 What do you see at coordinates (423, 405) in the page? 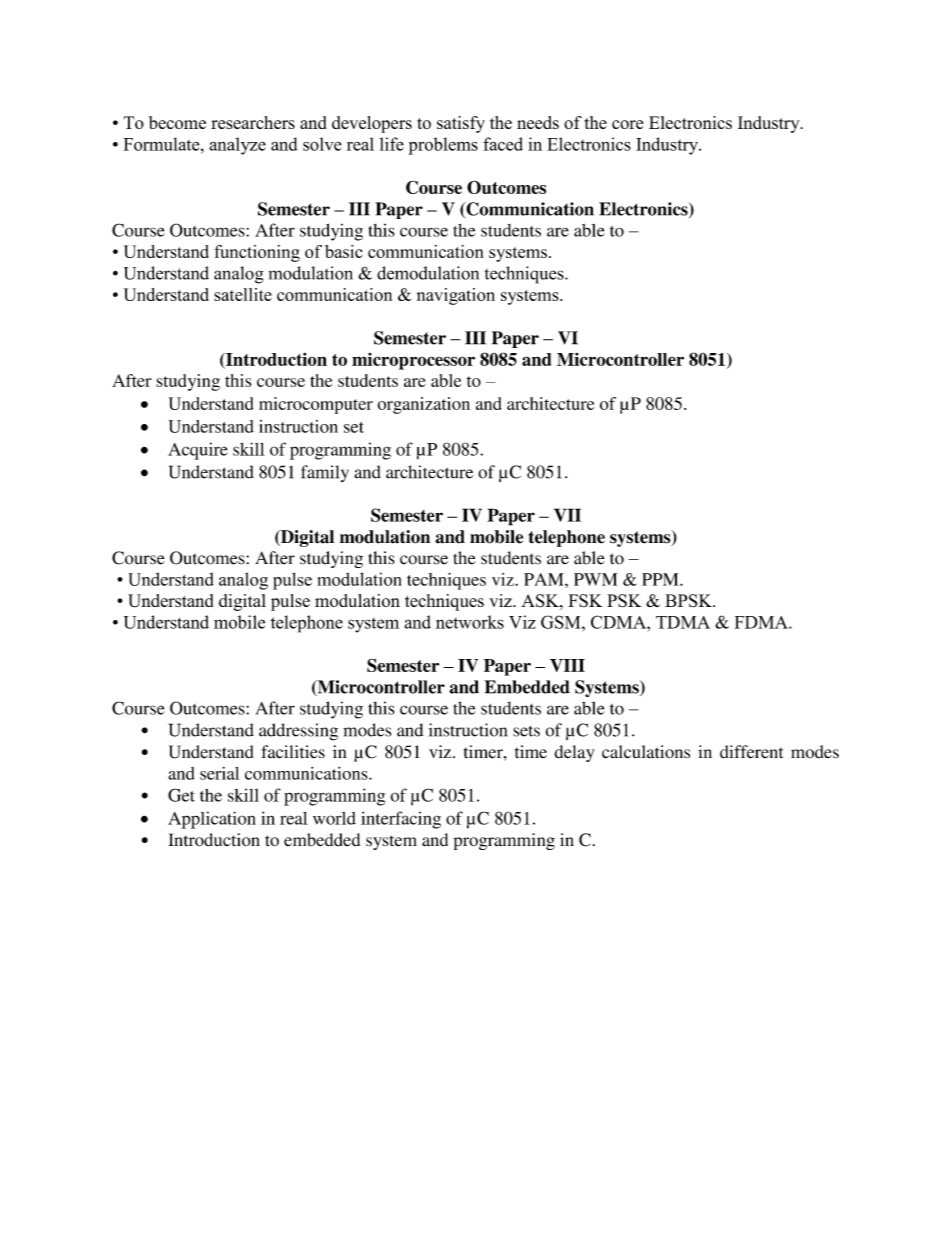
I see `organization` at bounding box center [423, 405].
